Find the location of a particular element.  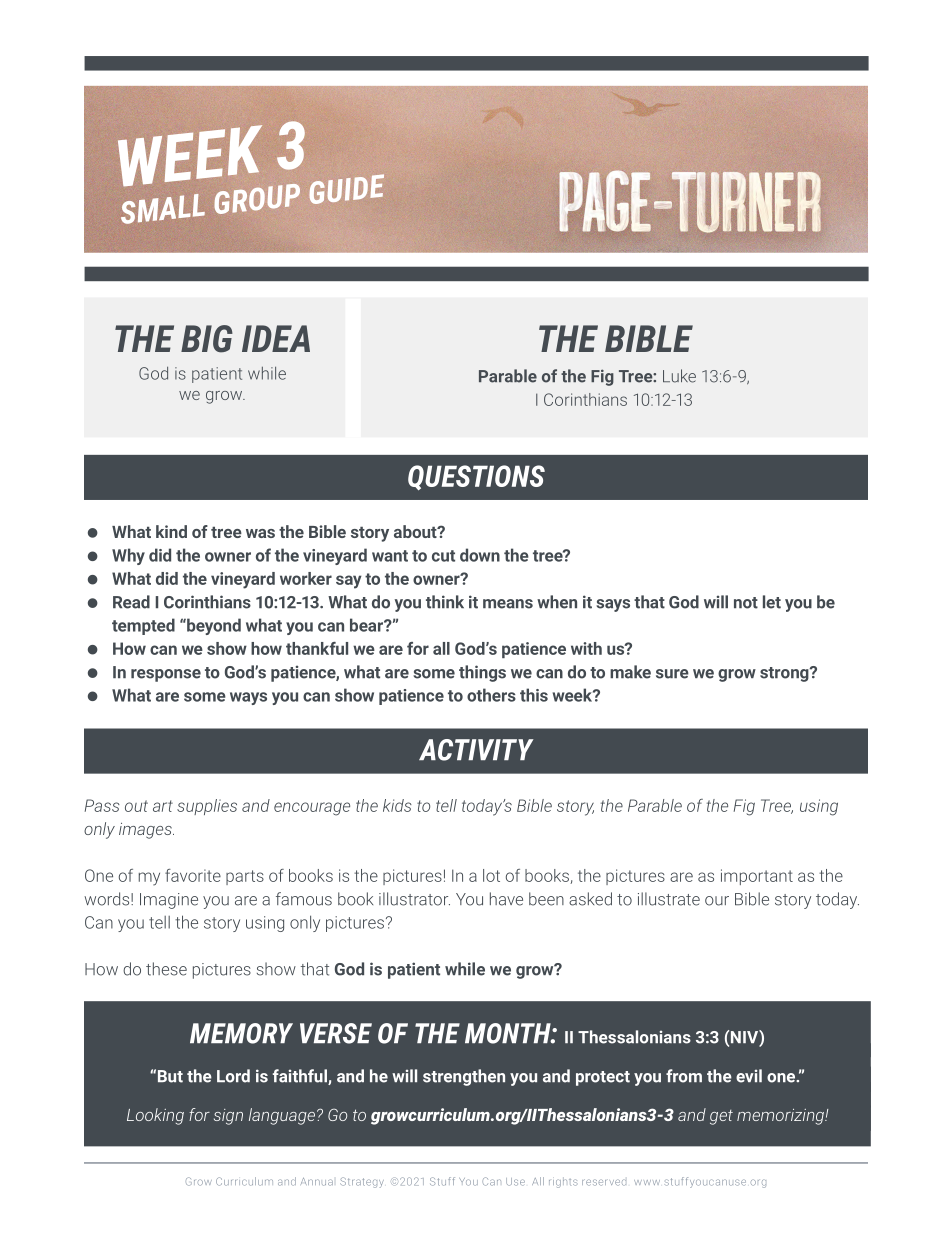

BIG is located at coordinates (207, 339).
